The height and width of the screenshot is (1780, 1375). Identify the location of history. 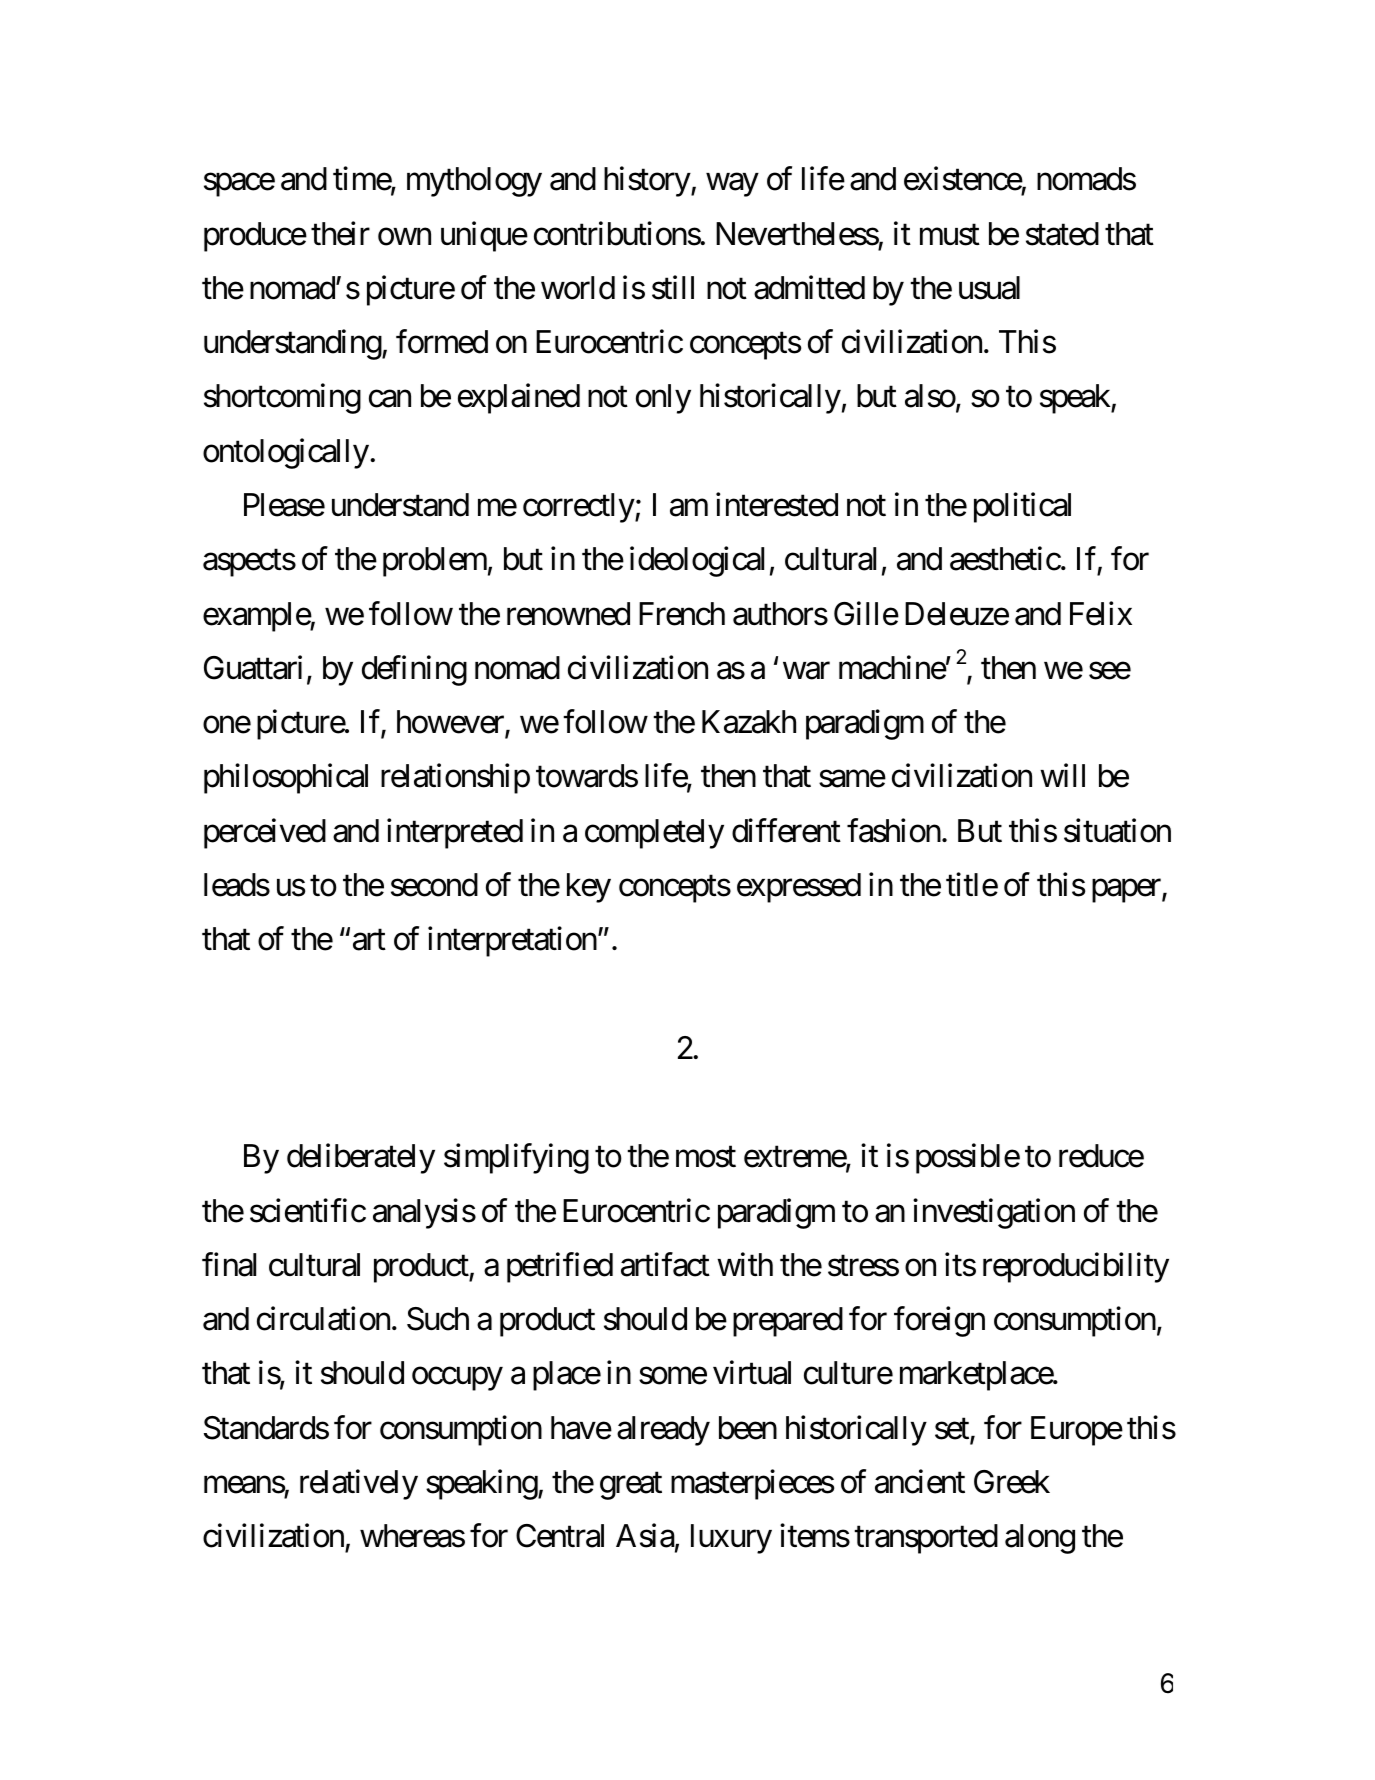
(647, 182).
